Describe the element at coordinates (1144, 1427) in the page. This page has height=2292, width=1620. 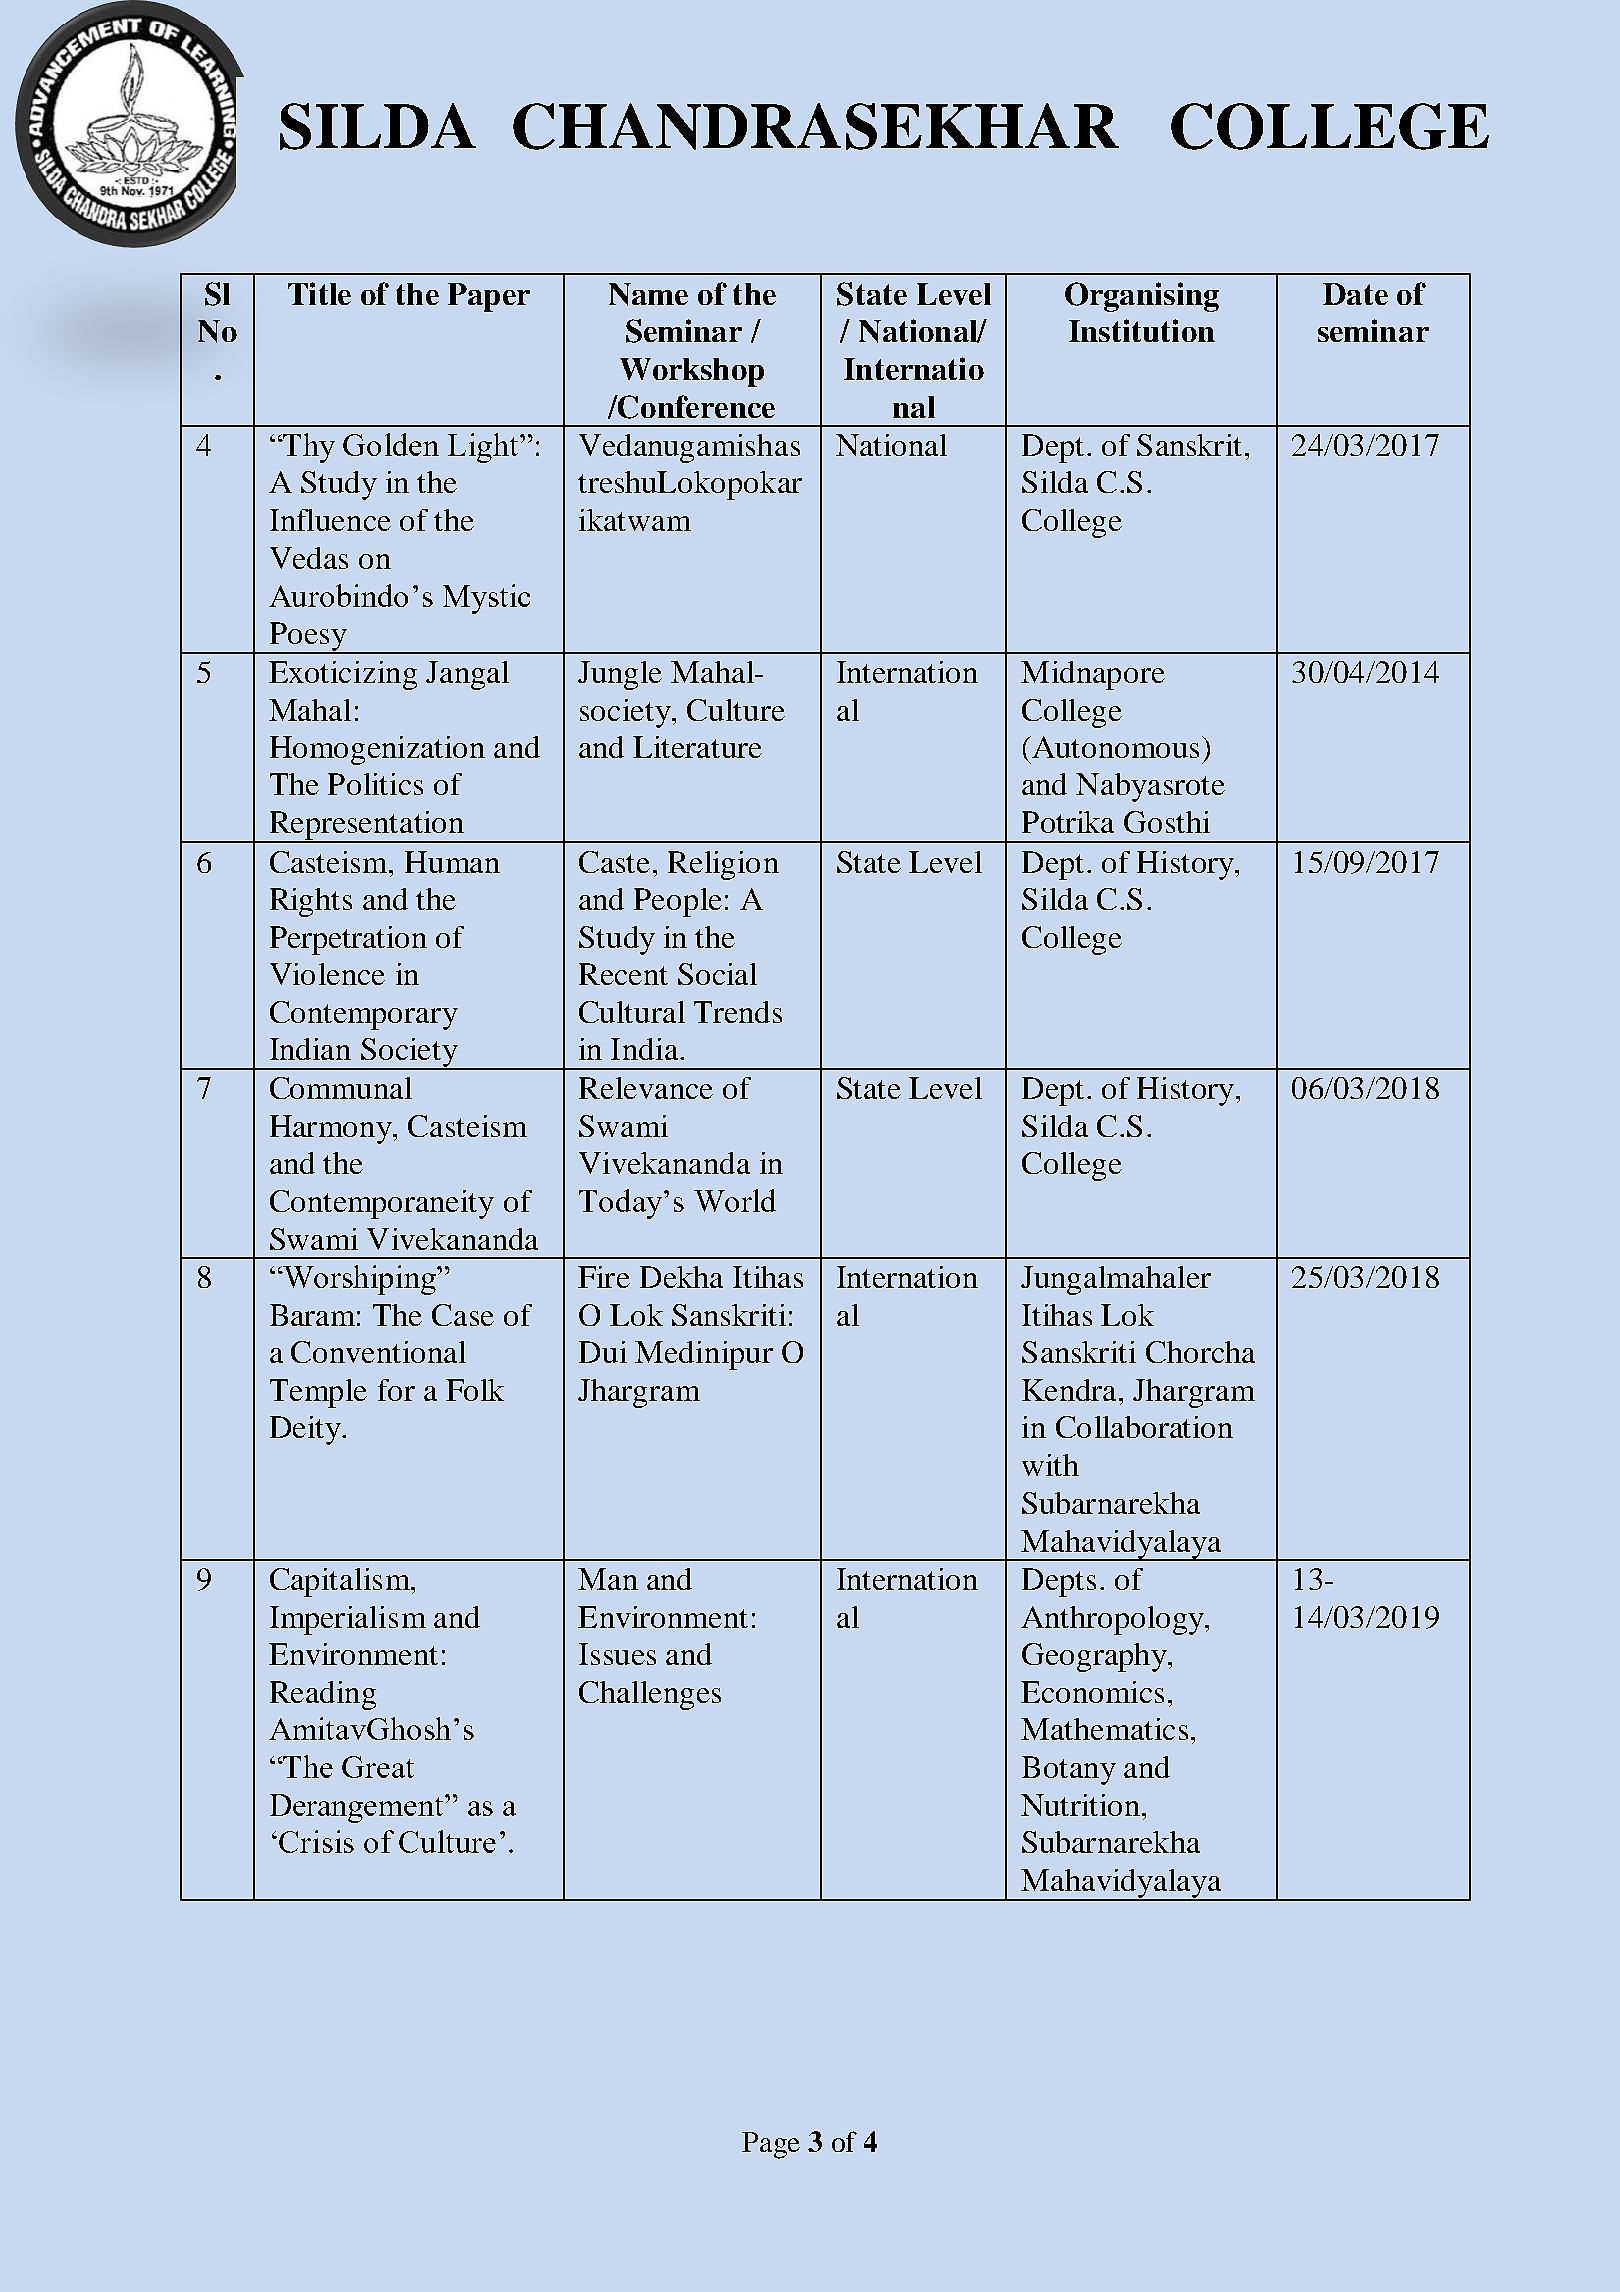
I see `Collaboration` at that location.
